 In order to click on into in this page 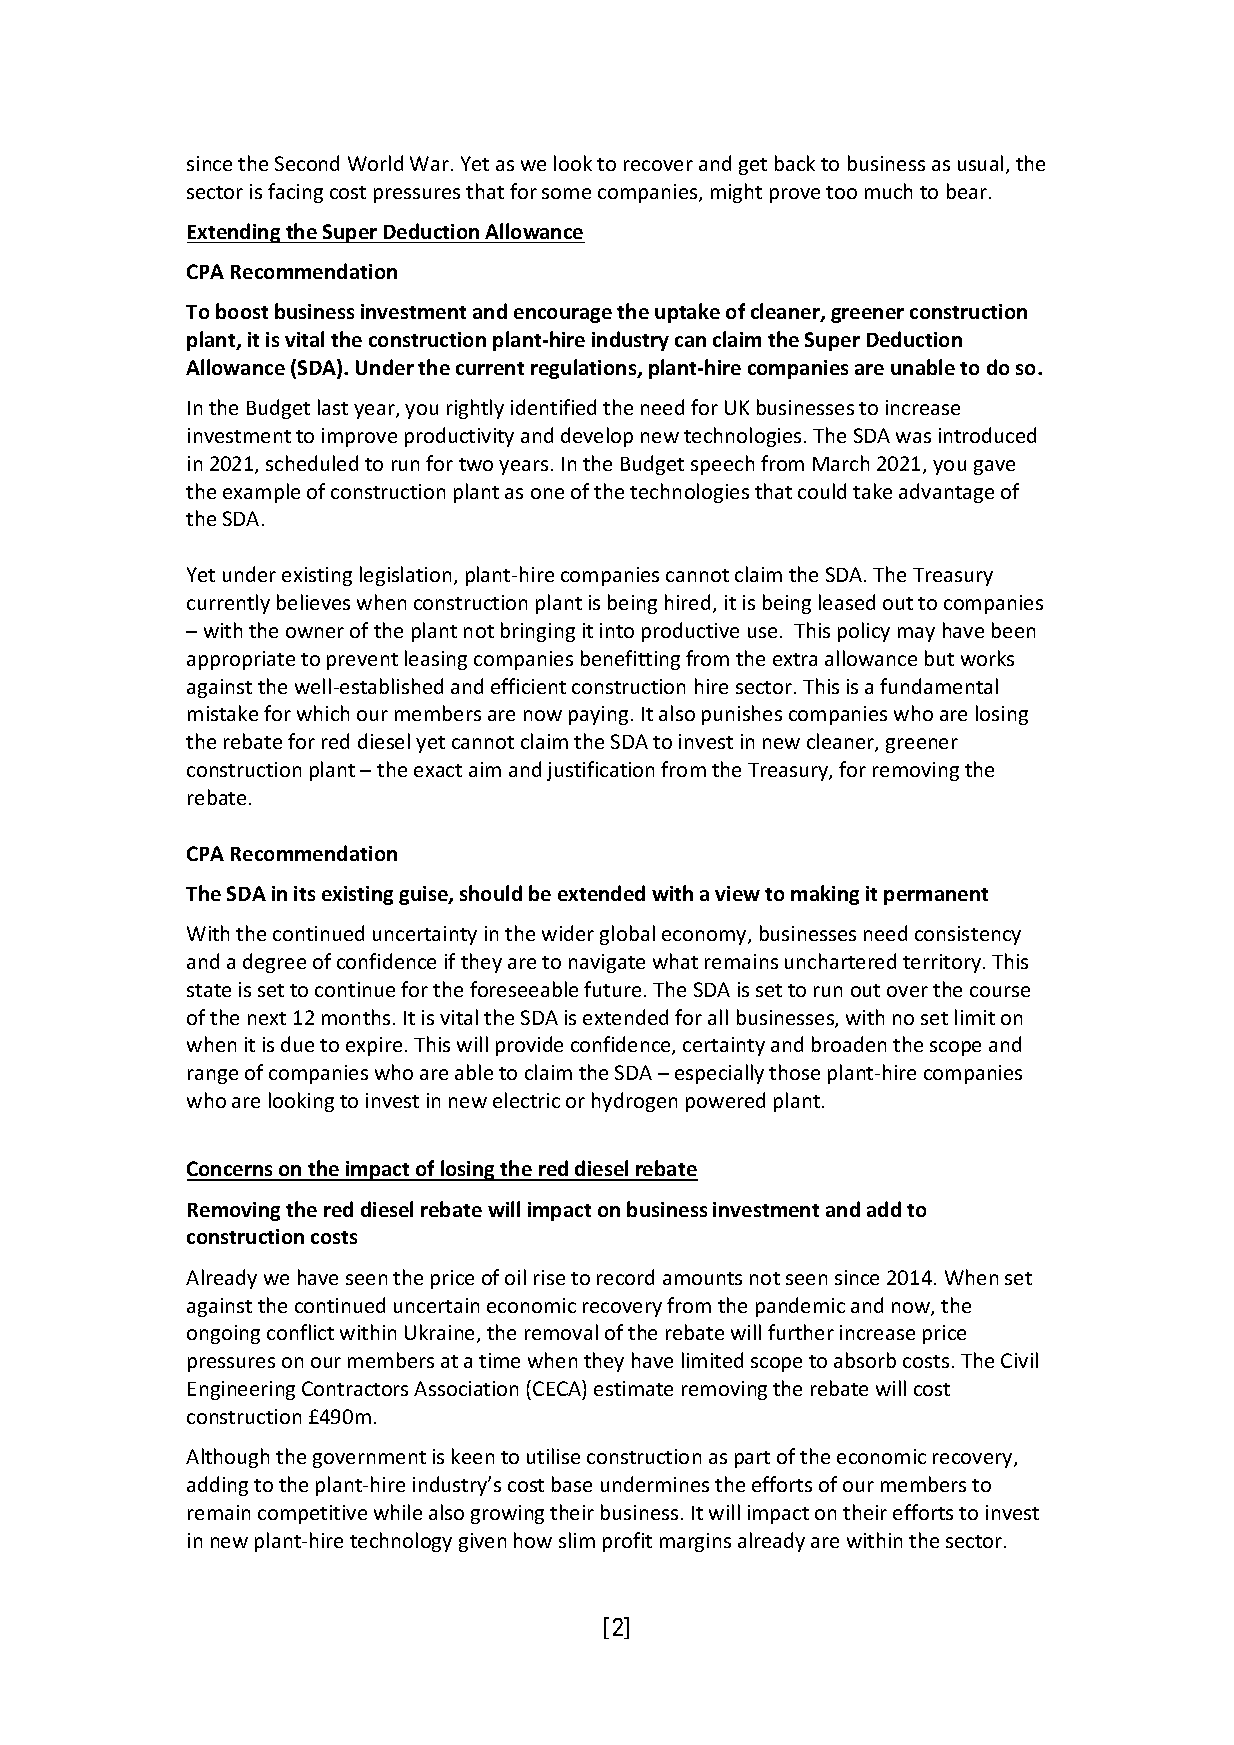, I will do `click(617, 630)`.
